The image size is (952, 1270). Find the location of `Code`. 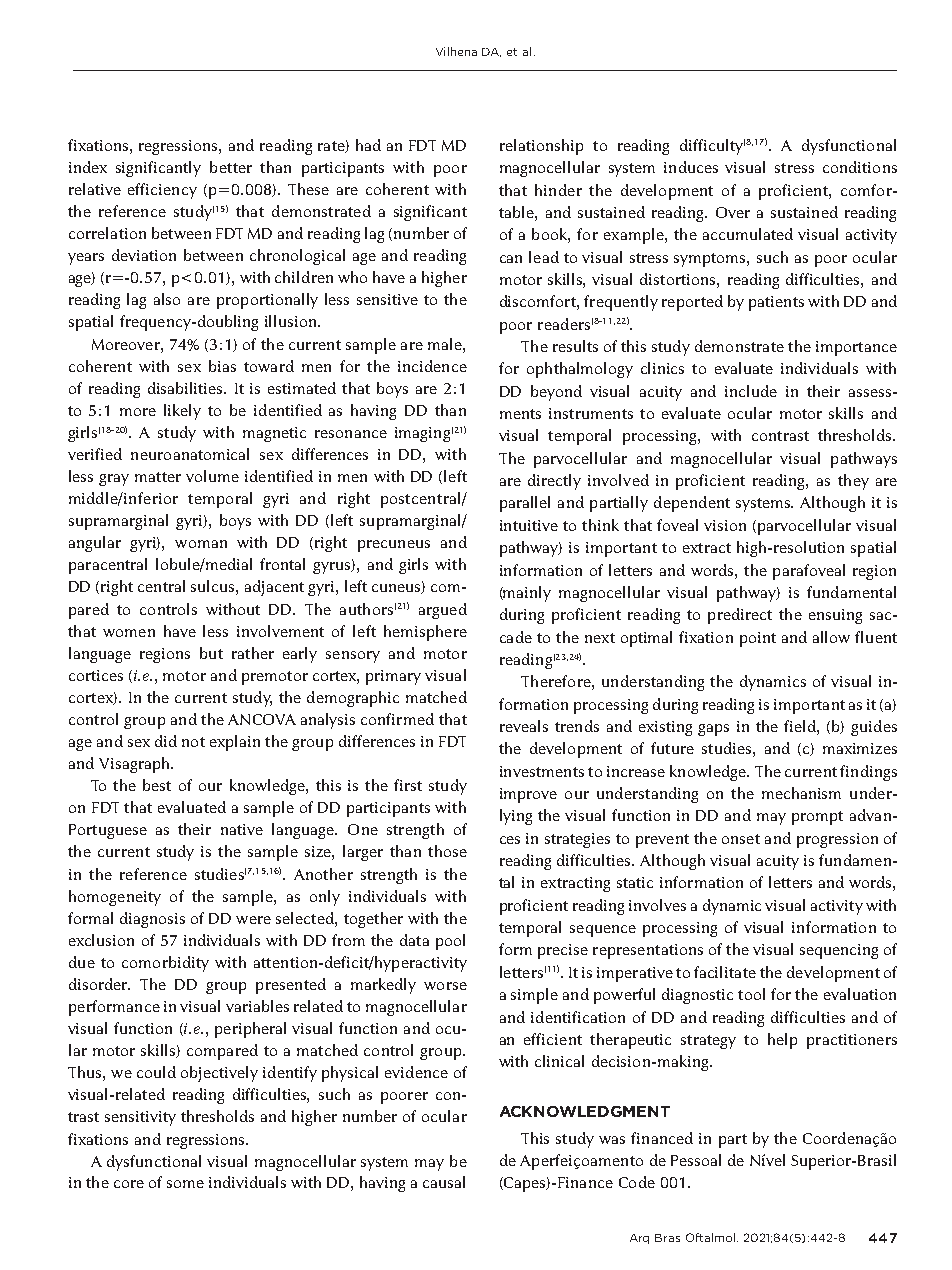

Code is located at coordinates (637, 1182).
